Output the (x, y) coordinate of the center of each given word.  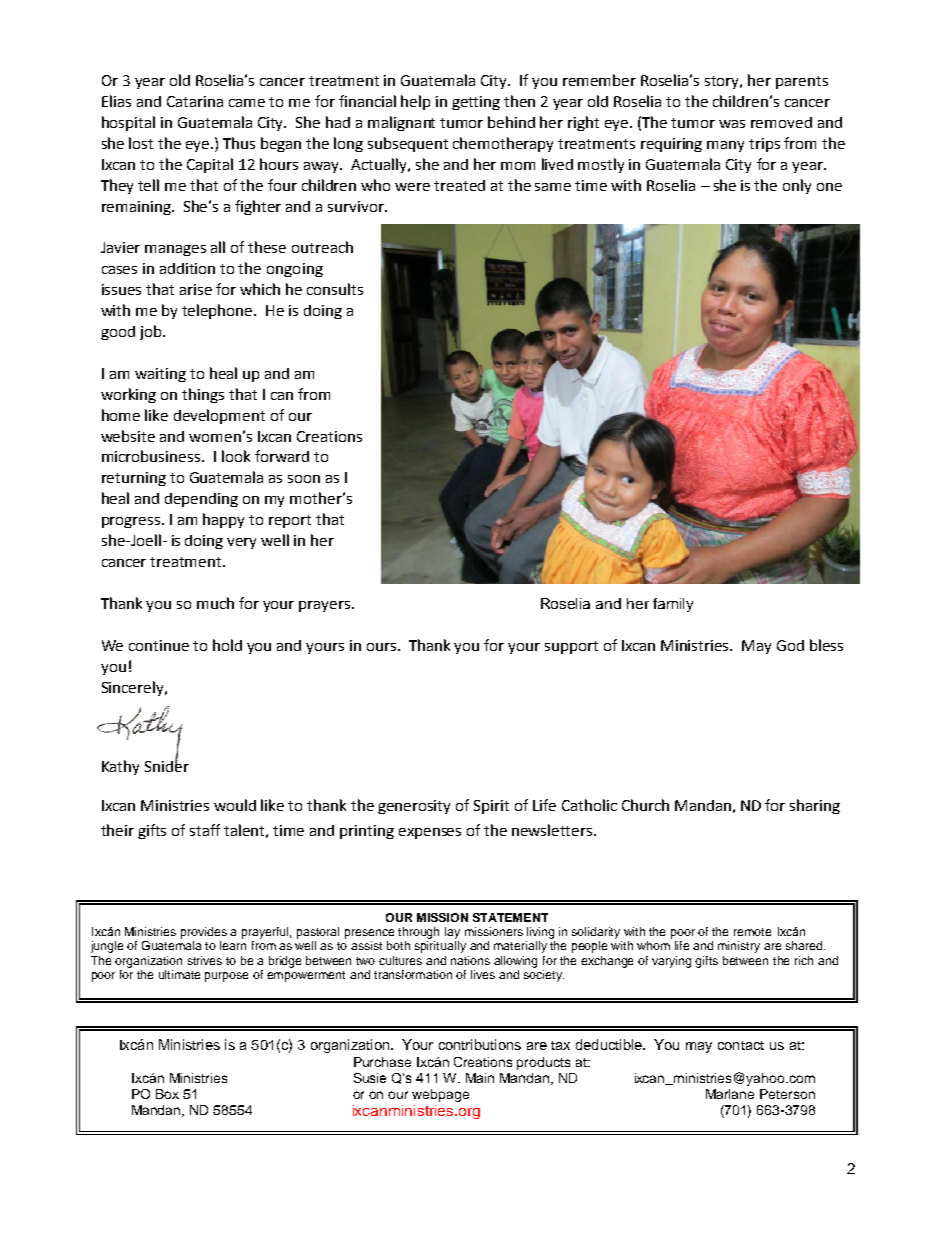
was (732, 124)
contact (741, 1045)
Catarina (195, 101)
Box (167, 1094)
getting (476, 103)
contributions (480, 1044)
